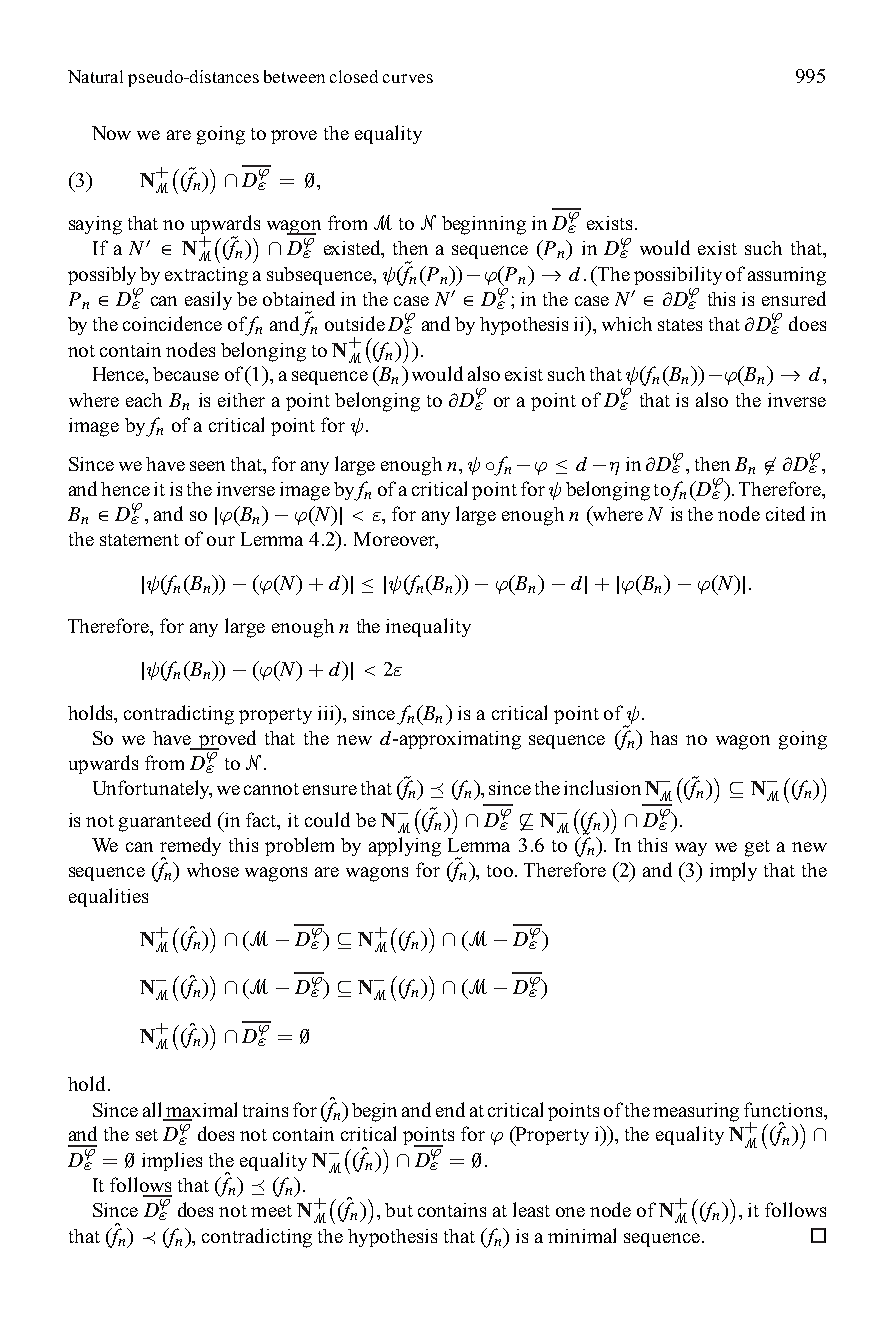 The image size is (896, 1333). I want to click on cited, so click(785, 513).
